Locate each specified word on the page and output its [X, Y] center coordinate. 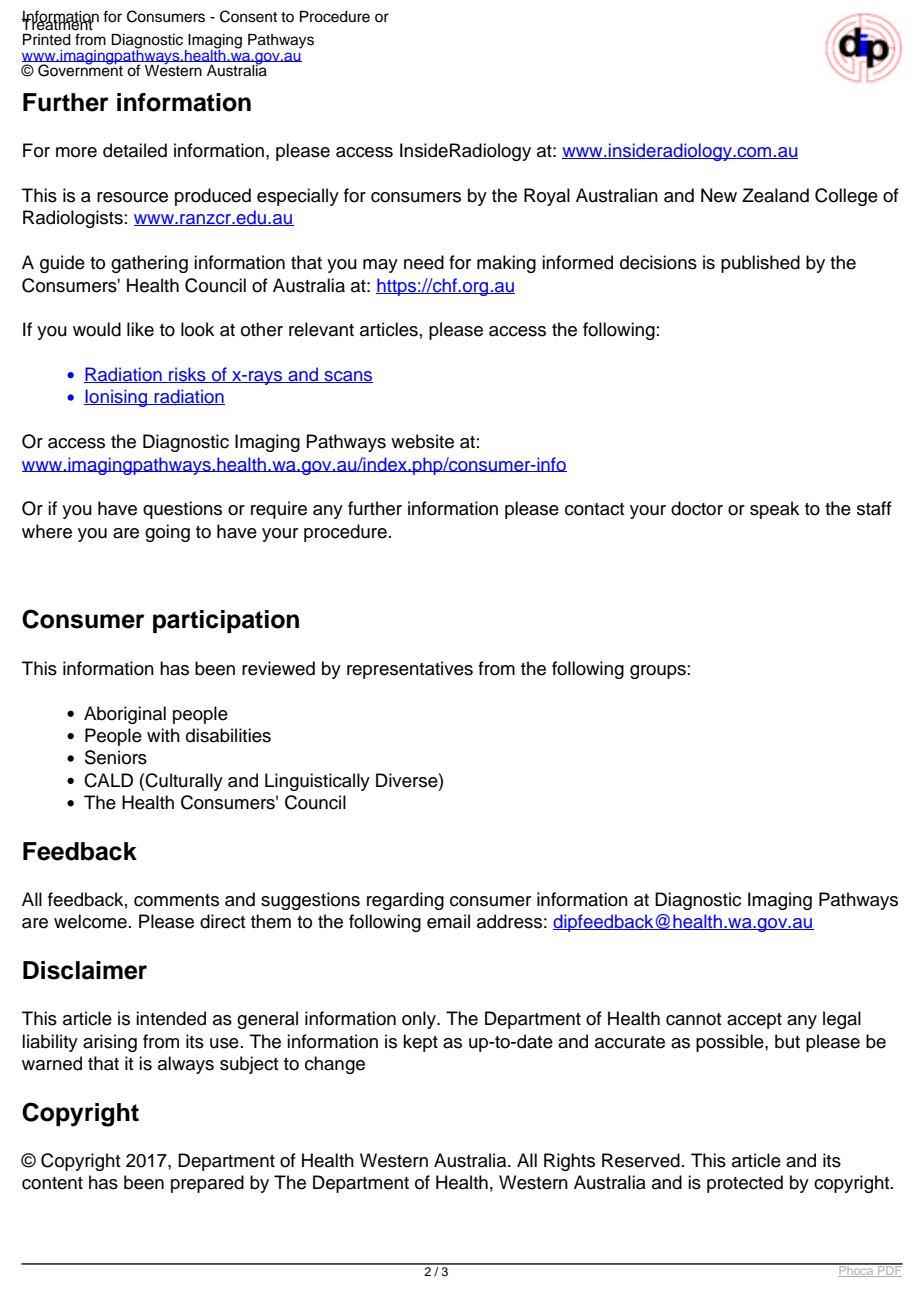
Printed [47, 40]
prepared [207, 1184]
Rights [569, 1162]
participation [226, 621]
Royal [547, 197]
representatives [410, 670]
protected [745, 1184]
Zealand [775, 195]
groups [658, 672]
